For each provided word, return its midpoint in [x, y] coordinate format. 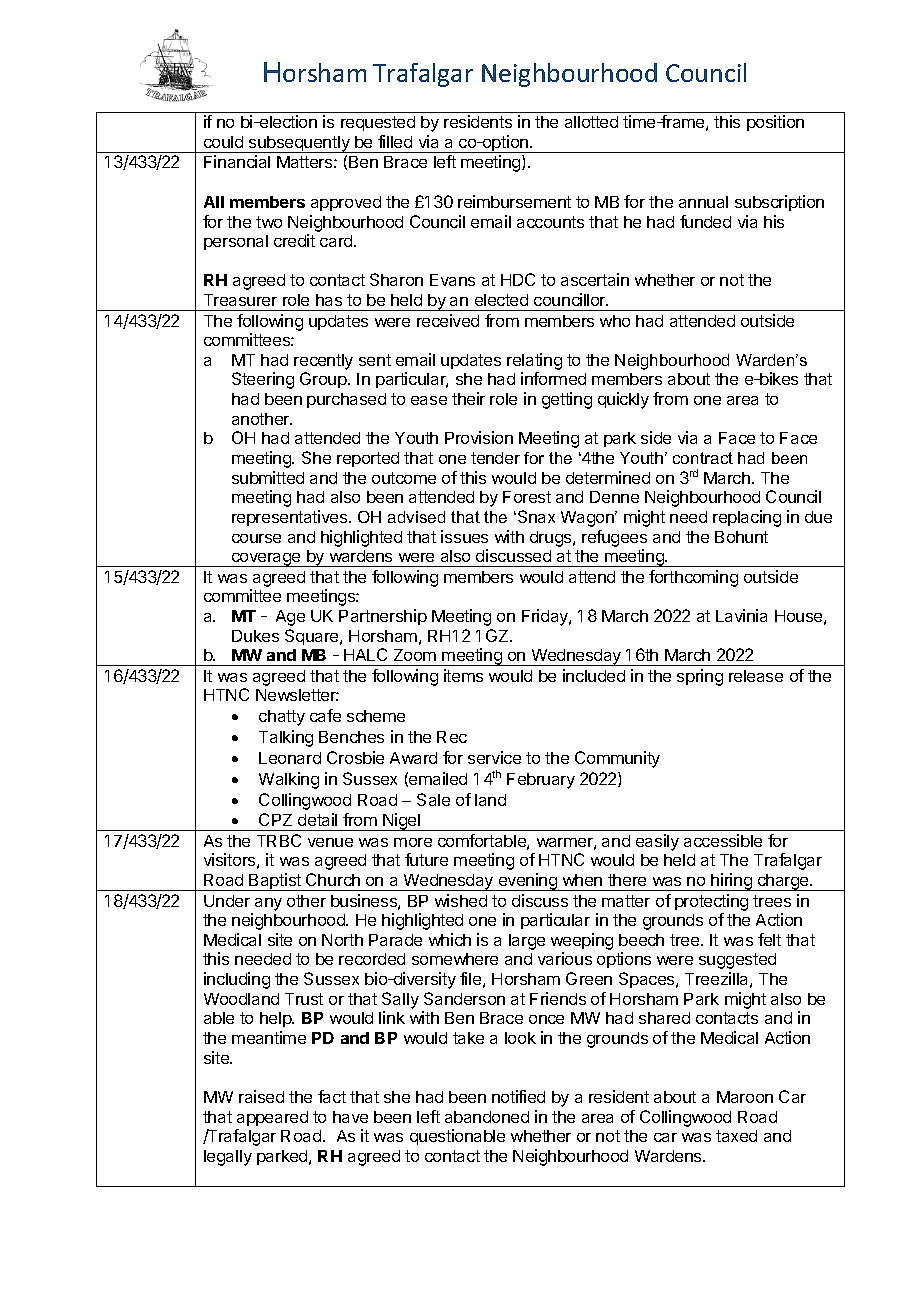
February [541, 781]
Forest [527, 497]
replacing [747, 518]
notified [518, 1096]
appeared [272, 1118]
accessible [723, 840]
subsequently [299, 144]
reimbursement [514, 201]
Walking [289, 780]
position [775, 123]
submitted [268, 477]
